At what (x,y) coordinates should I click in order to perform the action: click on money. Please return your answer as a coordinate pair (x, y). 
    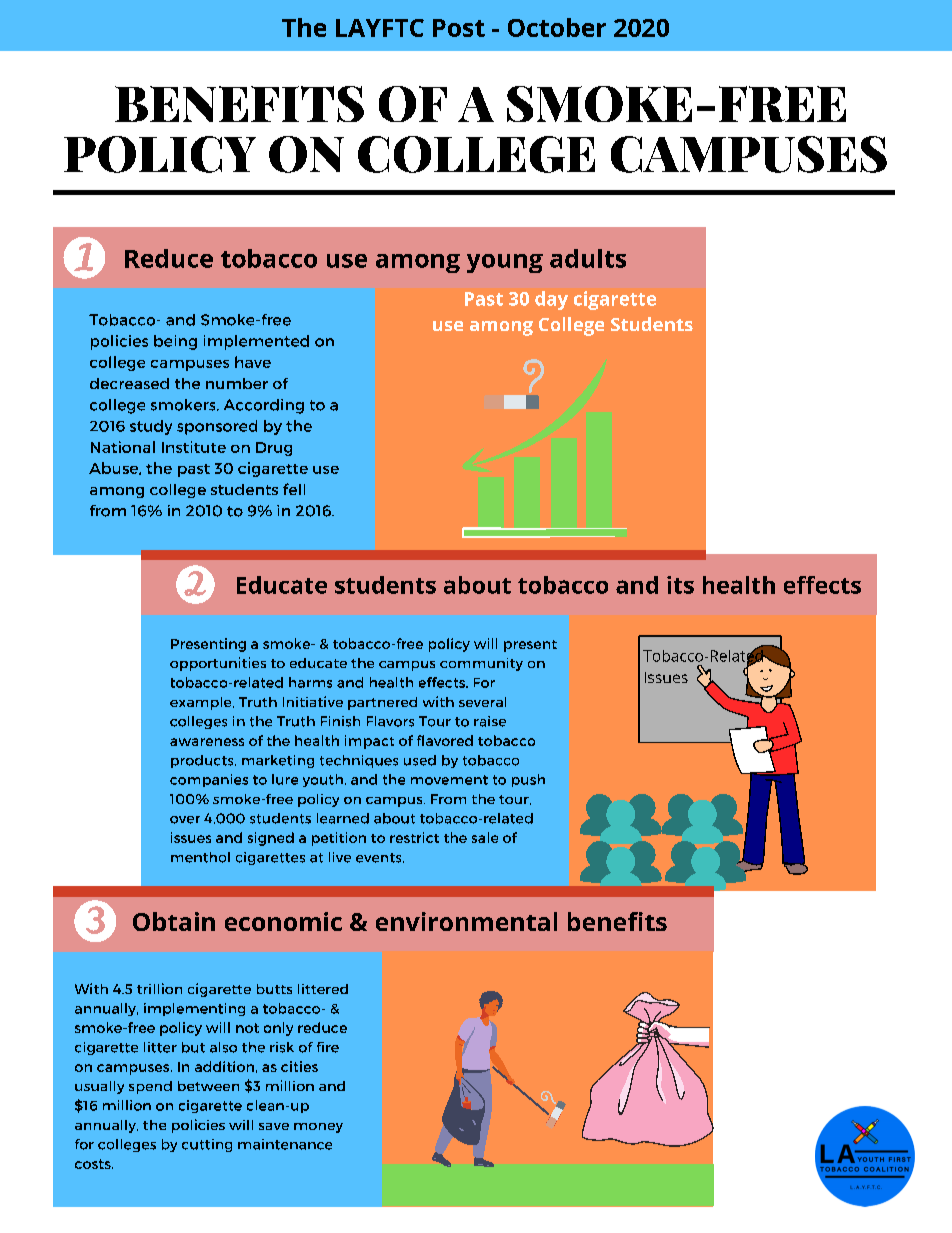
    Looking at the image, I should click on (318, 1128).
